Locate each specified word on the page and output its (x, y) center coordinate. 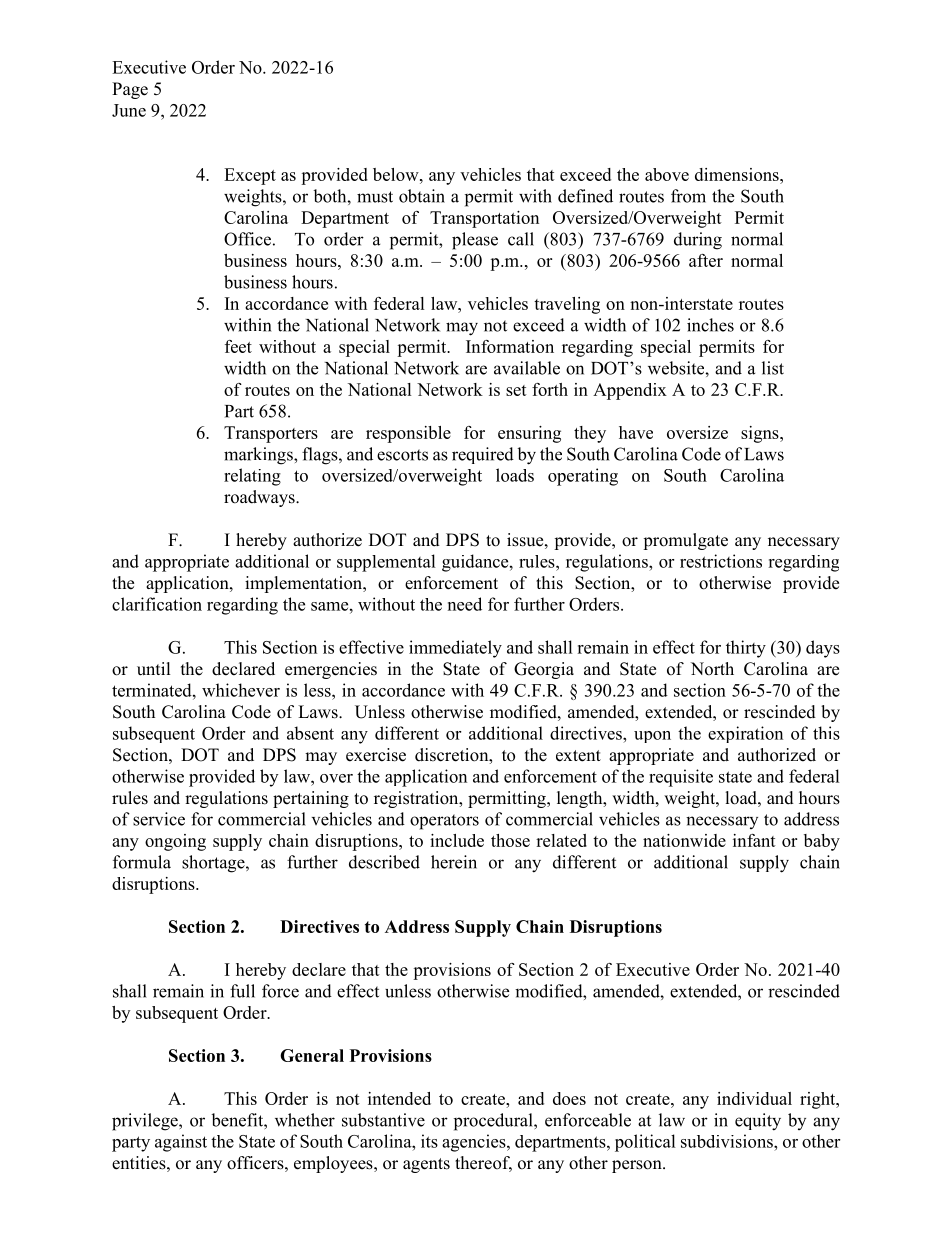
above (667, 174)
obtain (422, 196)
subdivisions (728, 1141)
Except (250, 176)
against (181, 1143)
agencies (475, 1143)
